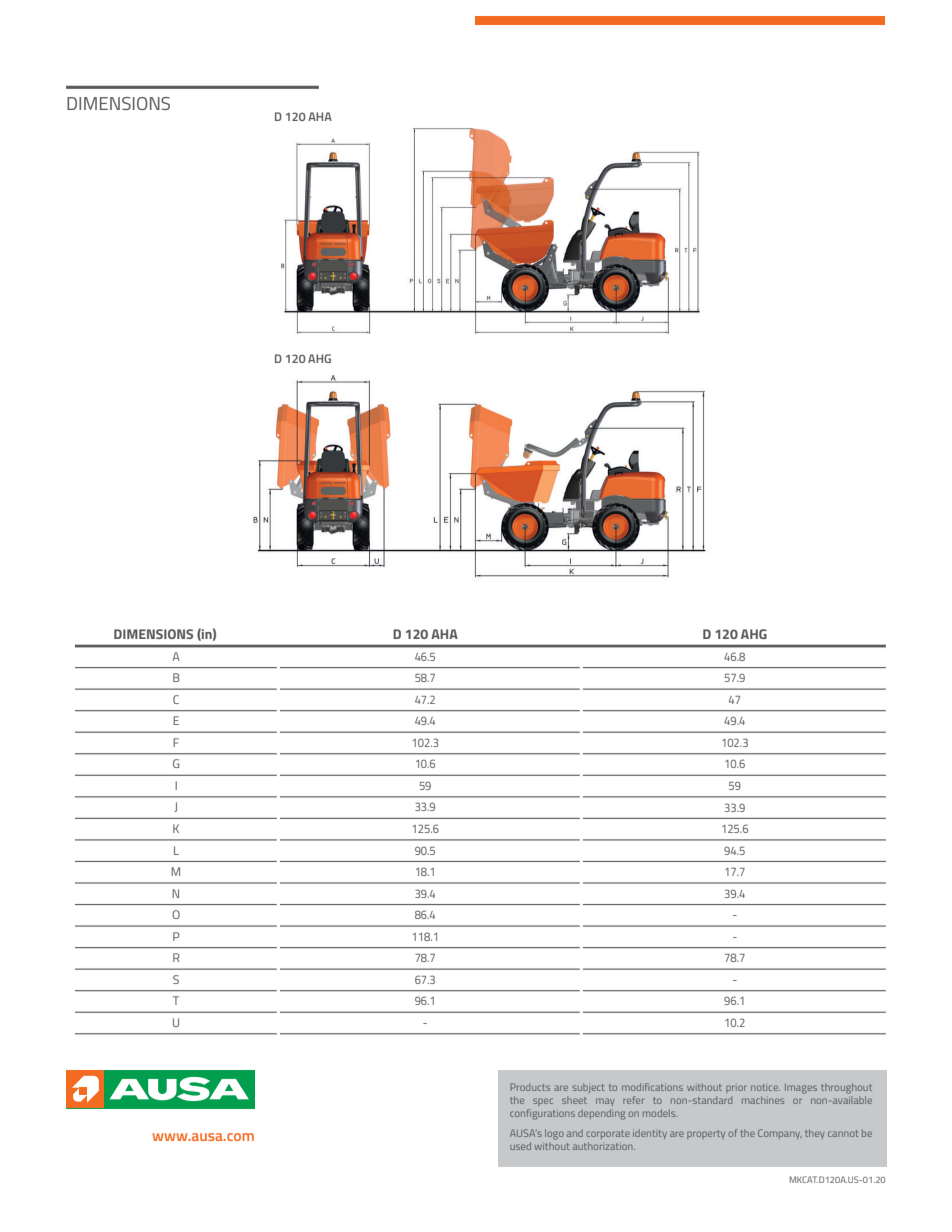 This document has height=1232, width=952. I want to click on subject, so click(588, 1088).
